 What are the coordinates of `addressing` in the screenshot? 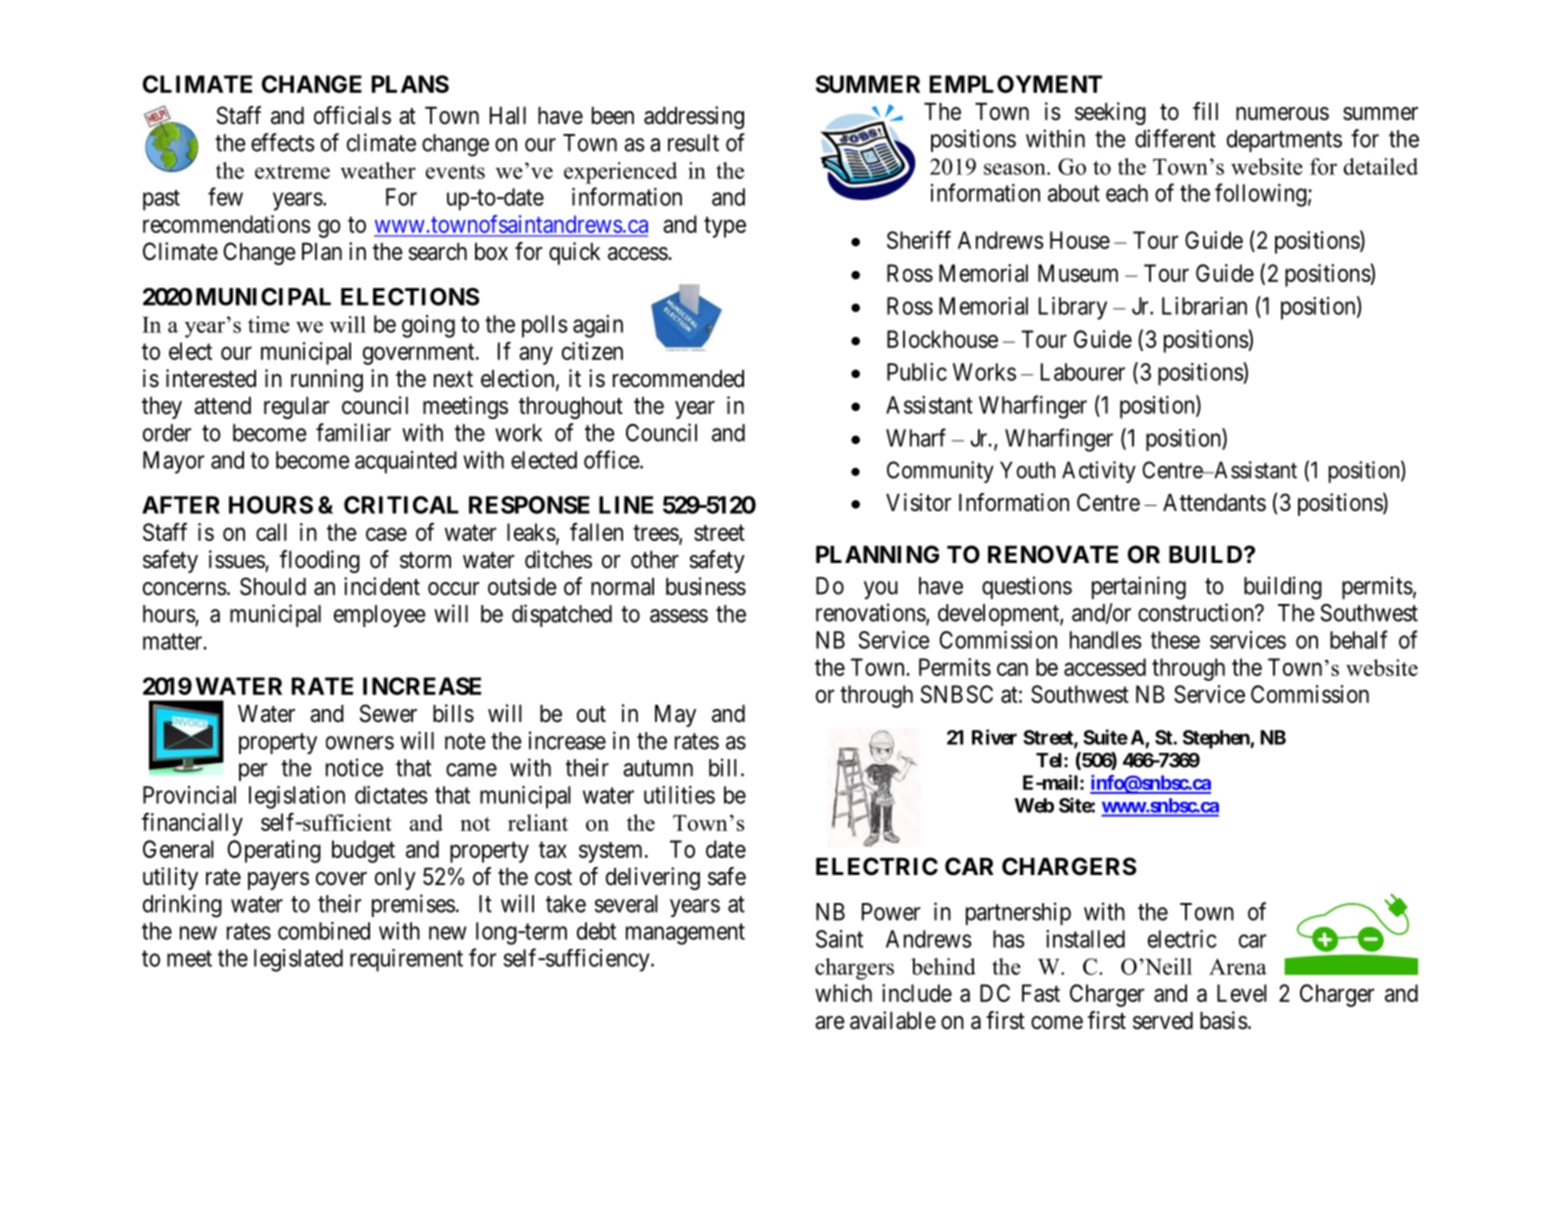 It's located at (694, 117).
